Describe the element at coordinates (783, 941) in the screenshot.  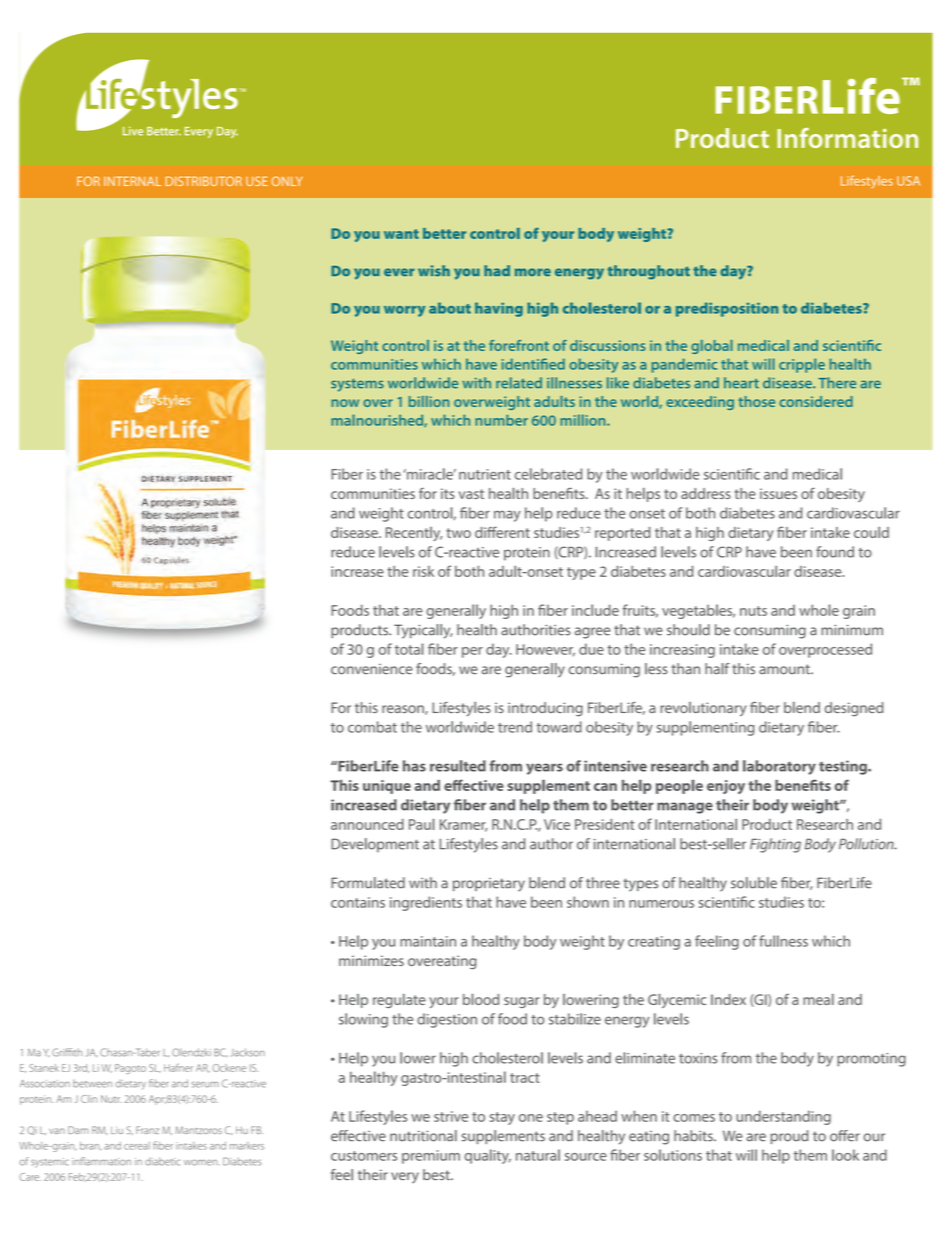
I see `fullness` at that location.
